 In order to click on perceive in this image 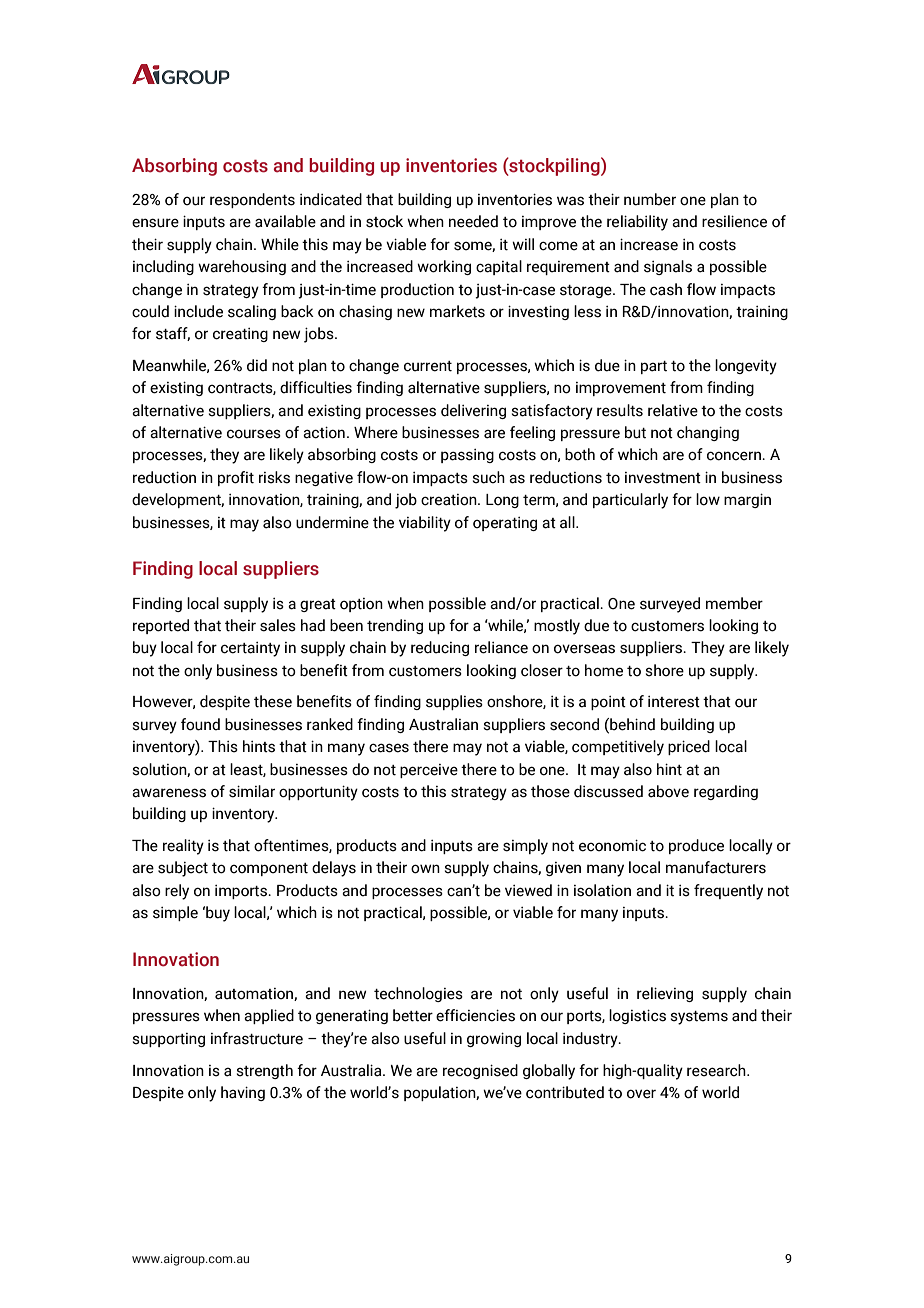, I will do `click(429, 771)`.
